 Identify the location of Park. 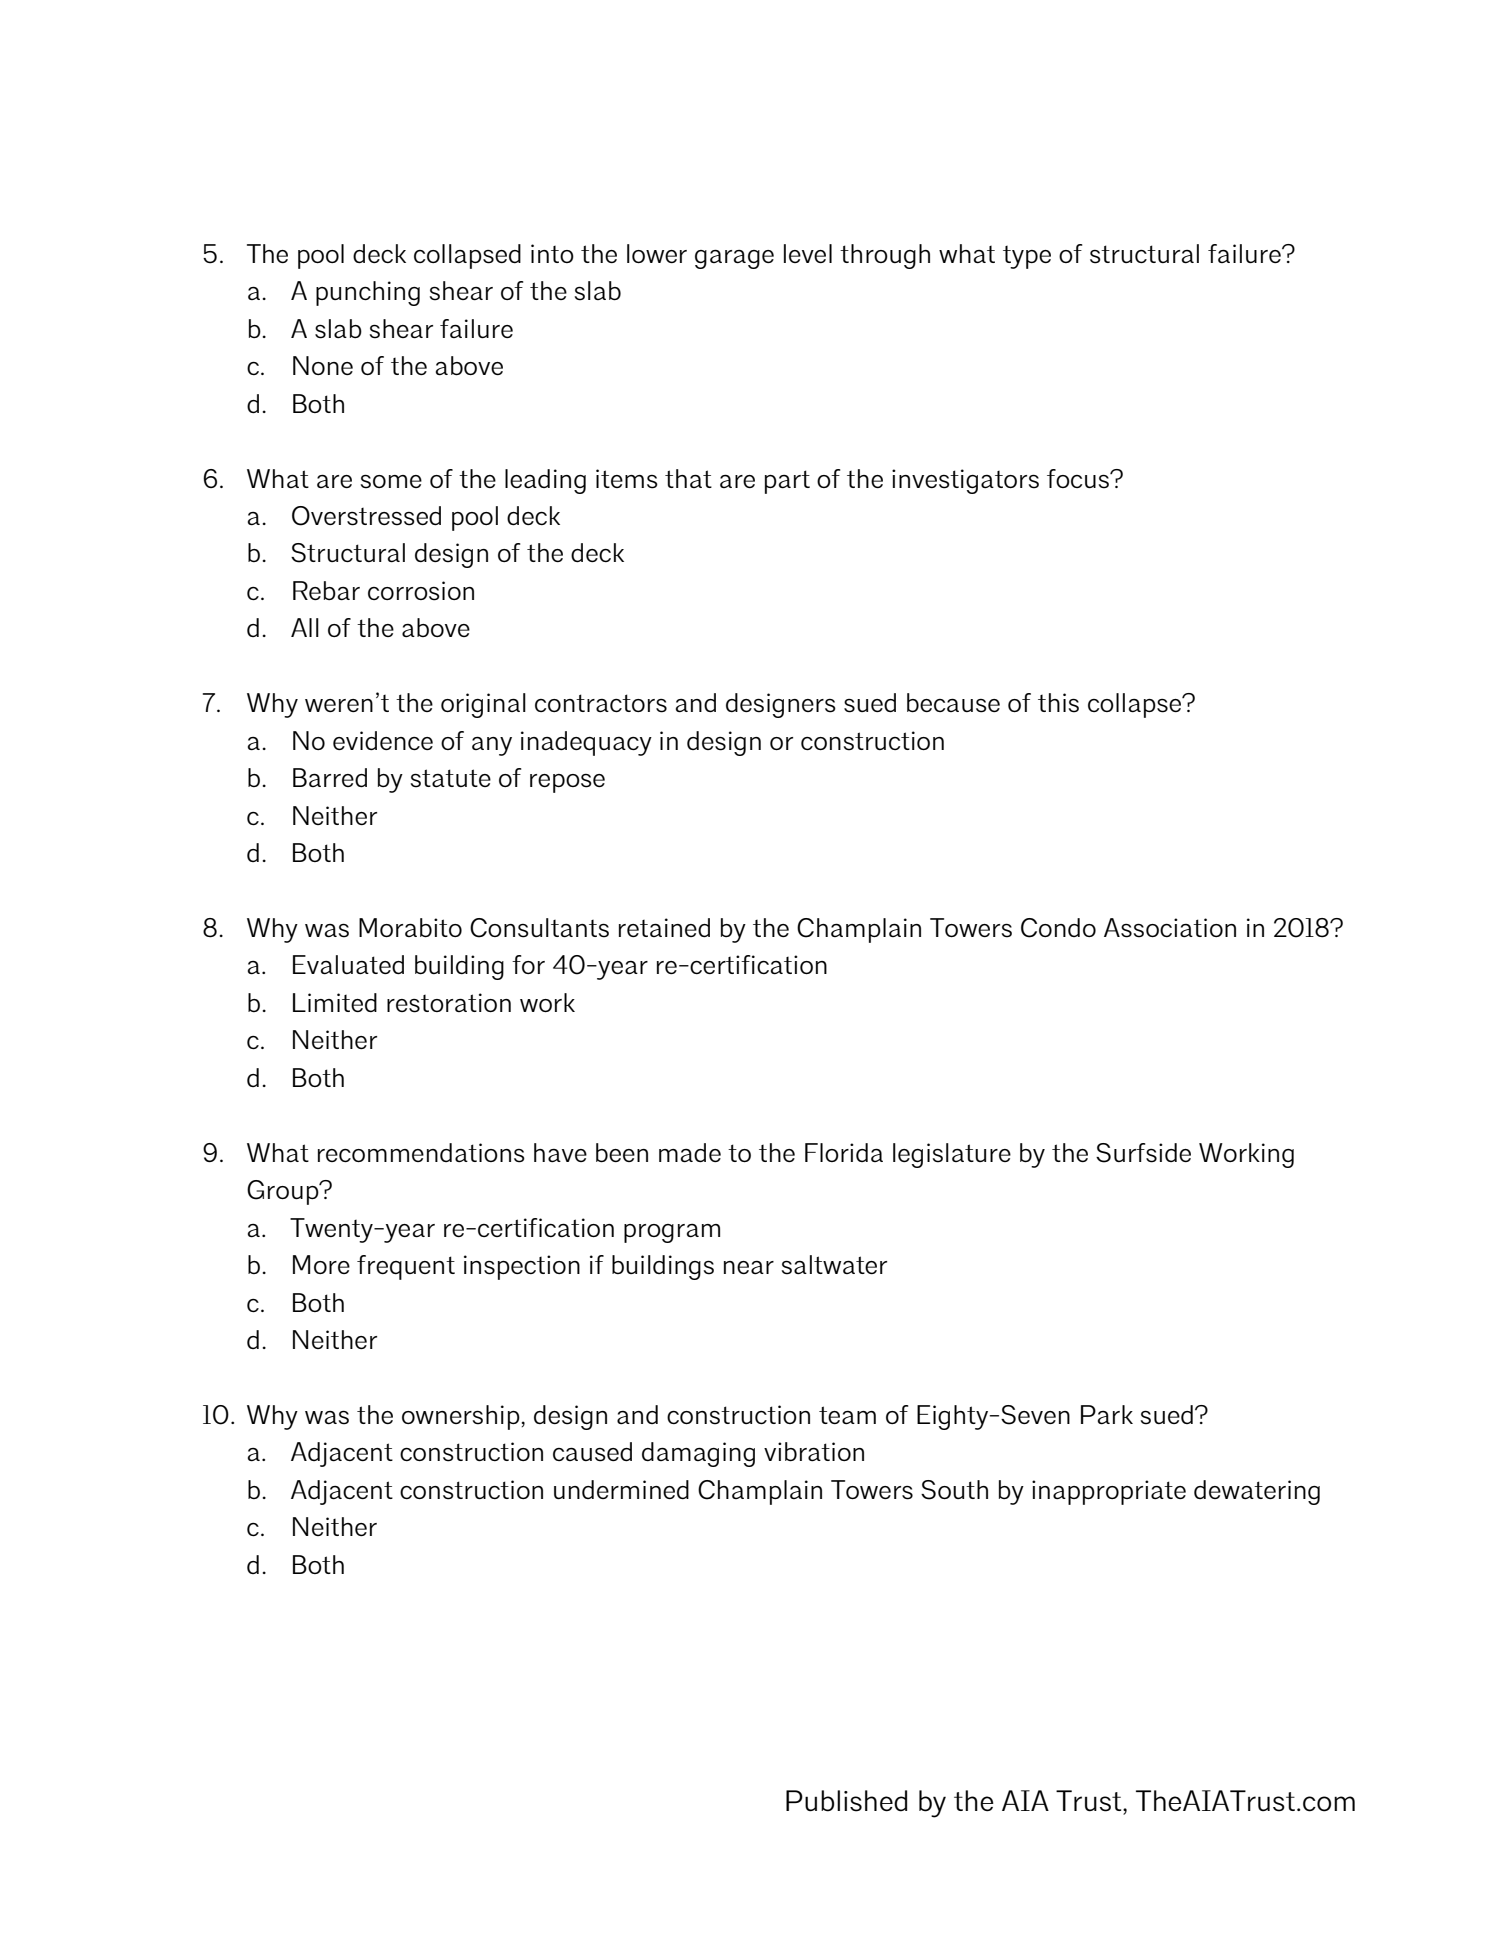
(1107, 1415).
